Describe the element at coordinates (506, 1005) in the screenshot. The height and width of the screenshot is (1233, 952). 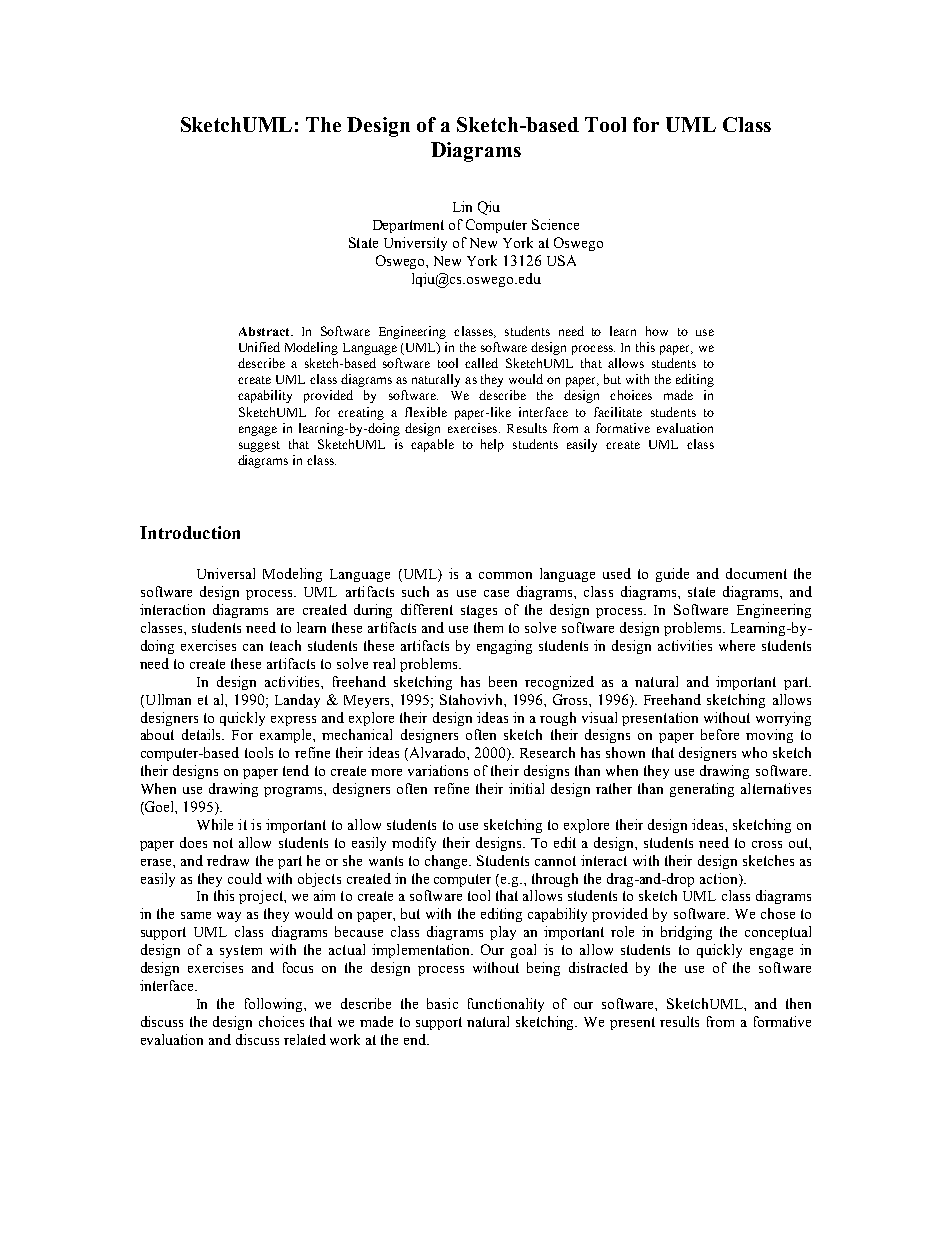
I see `functionality` at that location.
